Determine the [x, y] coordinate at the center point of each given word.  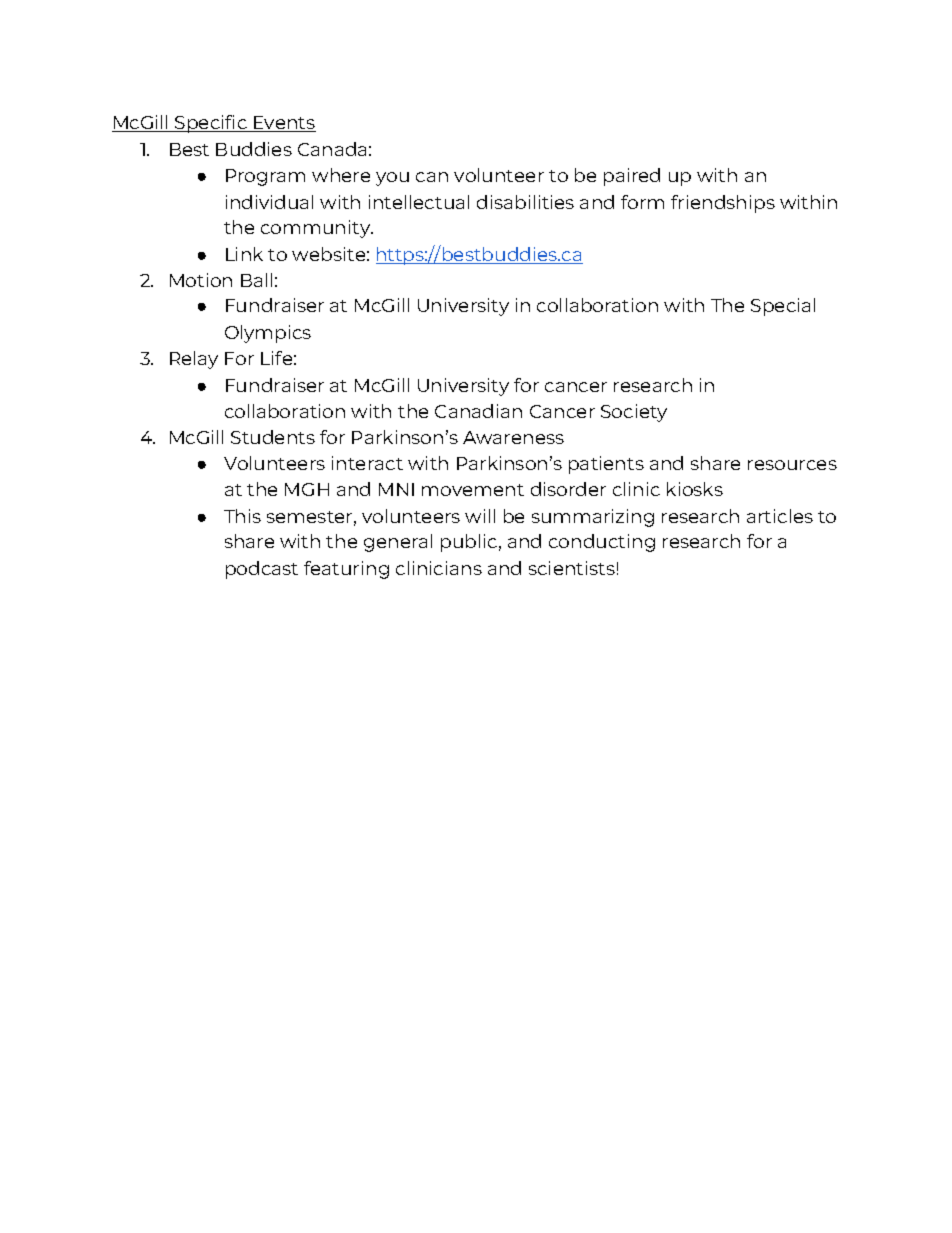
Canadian [478, 411]
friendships [723, 204]
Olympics [268, 334]
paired [632, 177]
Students [273, 437]
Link [244, 254]
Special [783, 307]
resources [792, 465]
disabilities [525, 202]
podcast [262, 570]
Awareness [513, 437]
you [392, 179]
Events [284, 124]
